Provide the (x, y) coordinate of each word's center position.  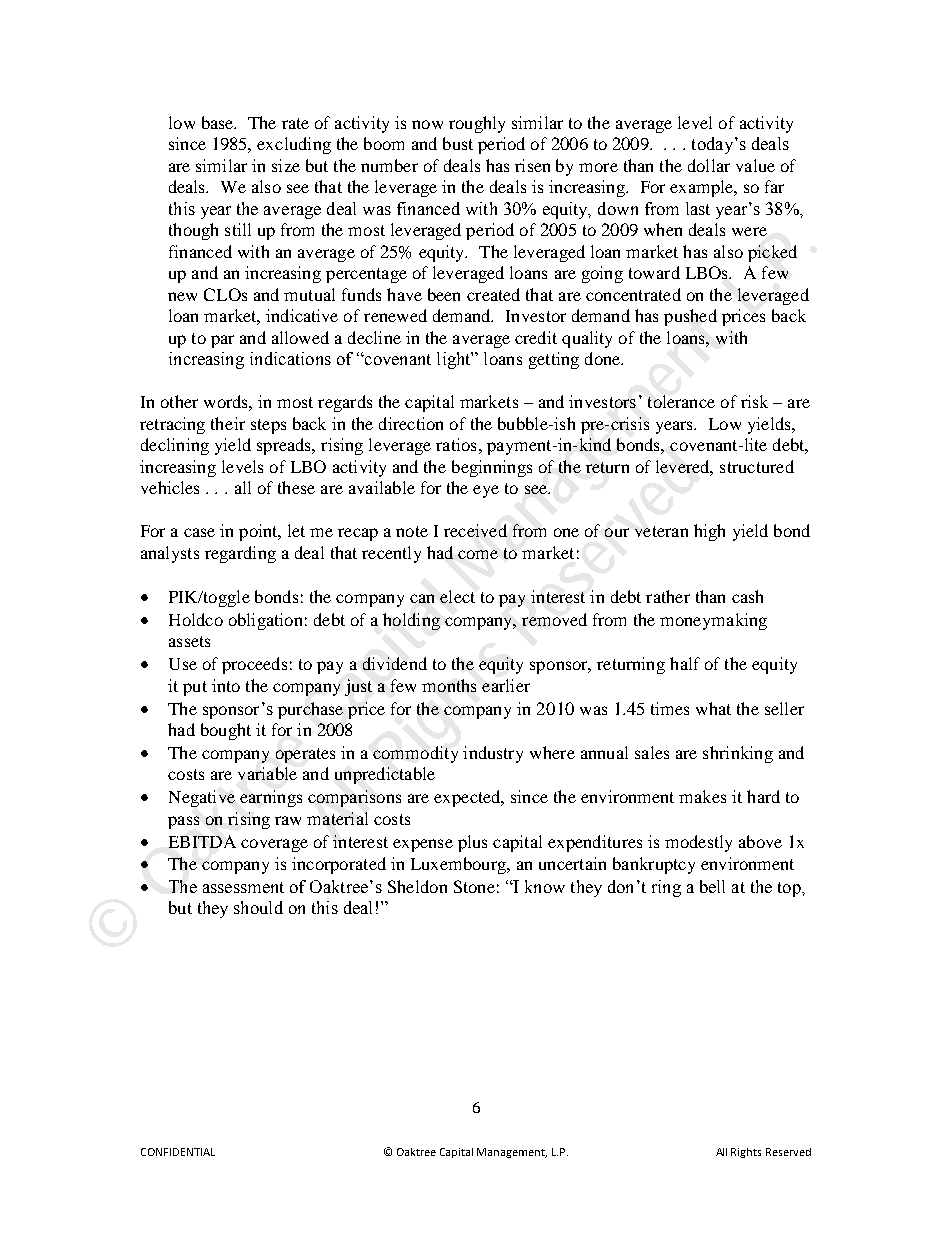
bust (458, 143)
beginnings (492, 468)
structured (757, 466)
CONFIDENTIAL (178, 1152)
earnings (271, 798)
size (286, 165)
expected (468, 798)
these (296, 487)
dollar (709, 165)
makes (702, 796)
